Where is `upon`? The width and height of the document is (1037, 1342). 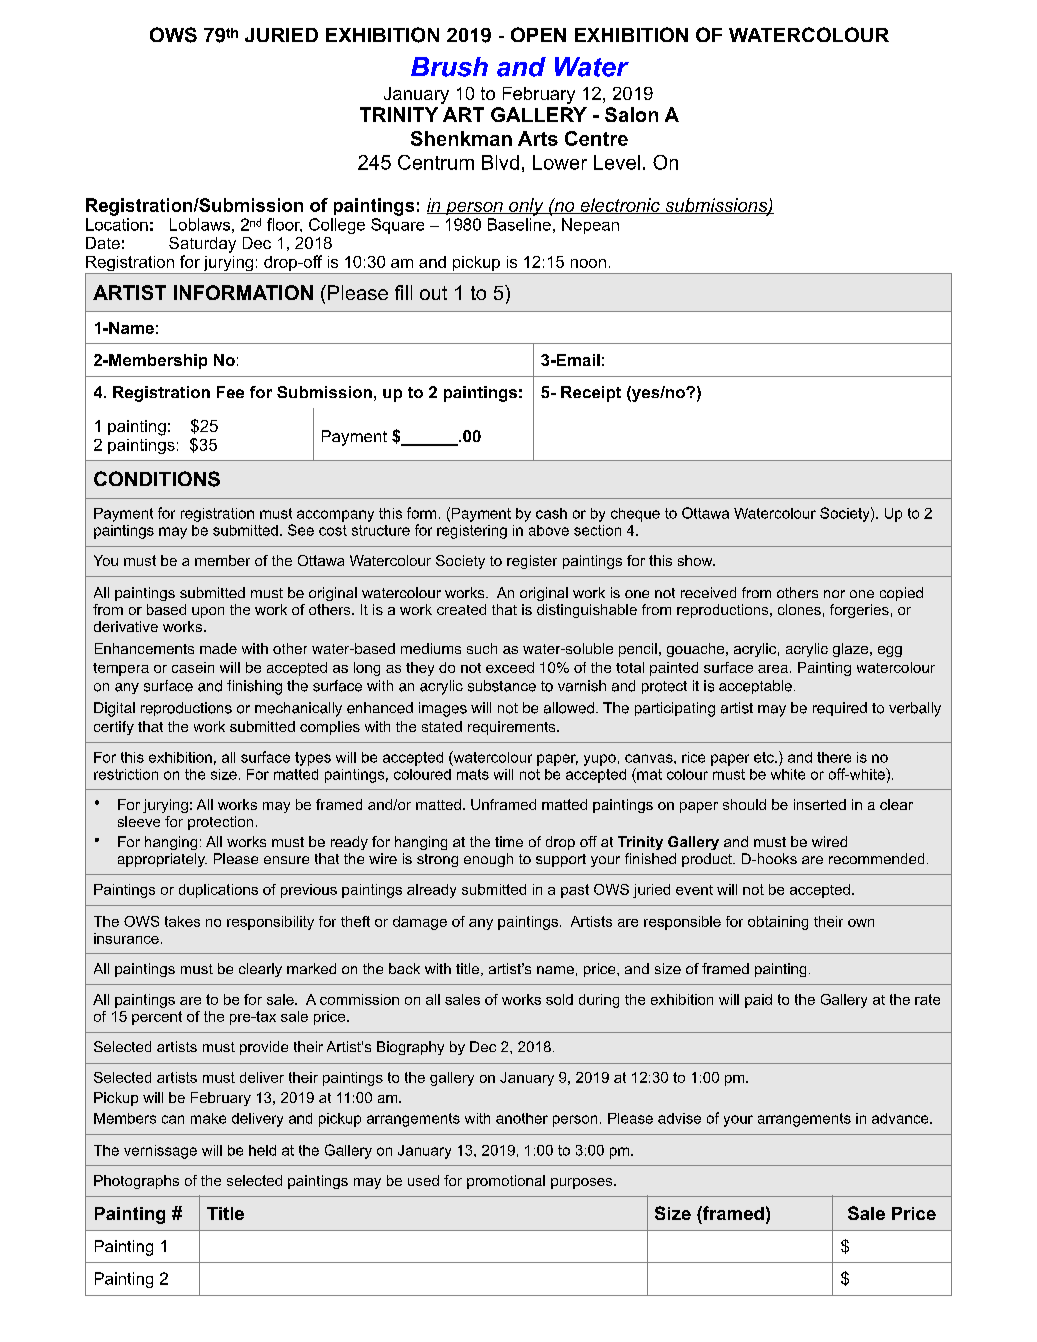
upon is located at coordinates (208, 612).
